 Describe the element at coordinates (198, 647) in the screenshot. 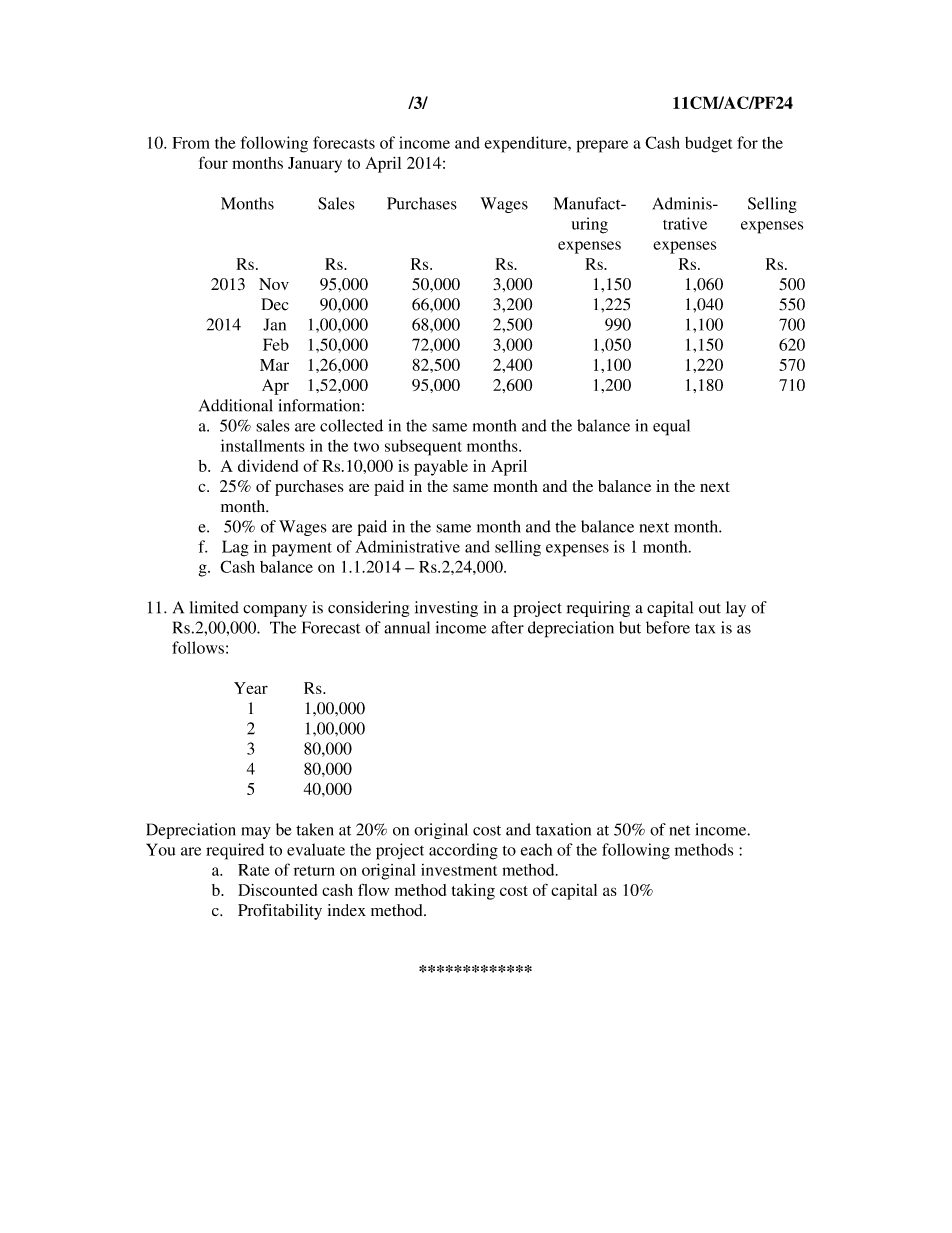

I see `follows` at that location.
